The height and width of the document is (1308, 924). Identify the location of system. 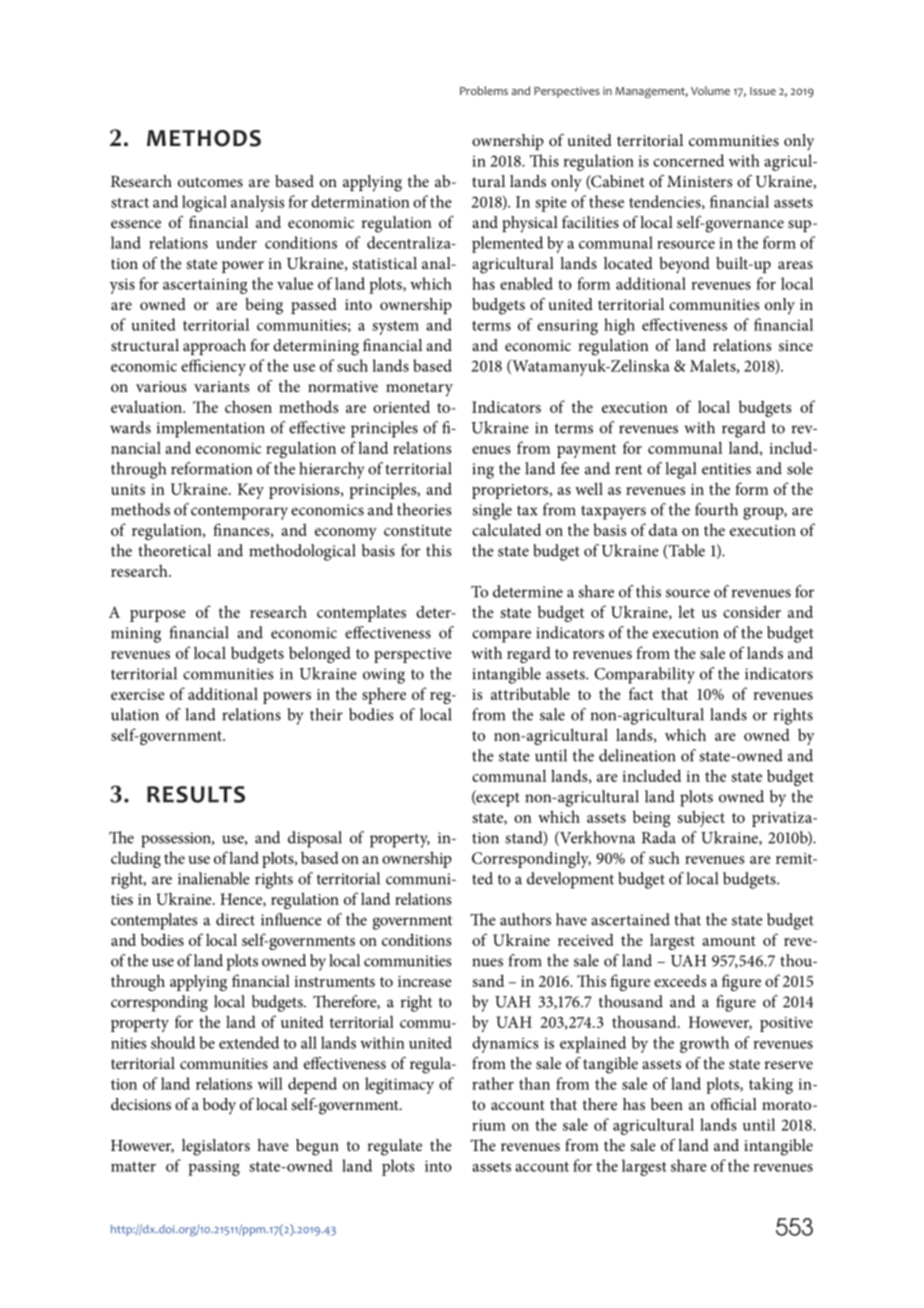
(395, 328).
